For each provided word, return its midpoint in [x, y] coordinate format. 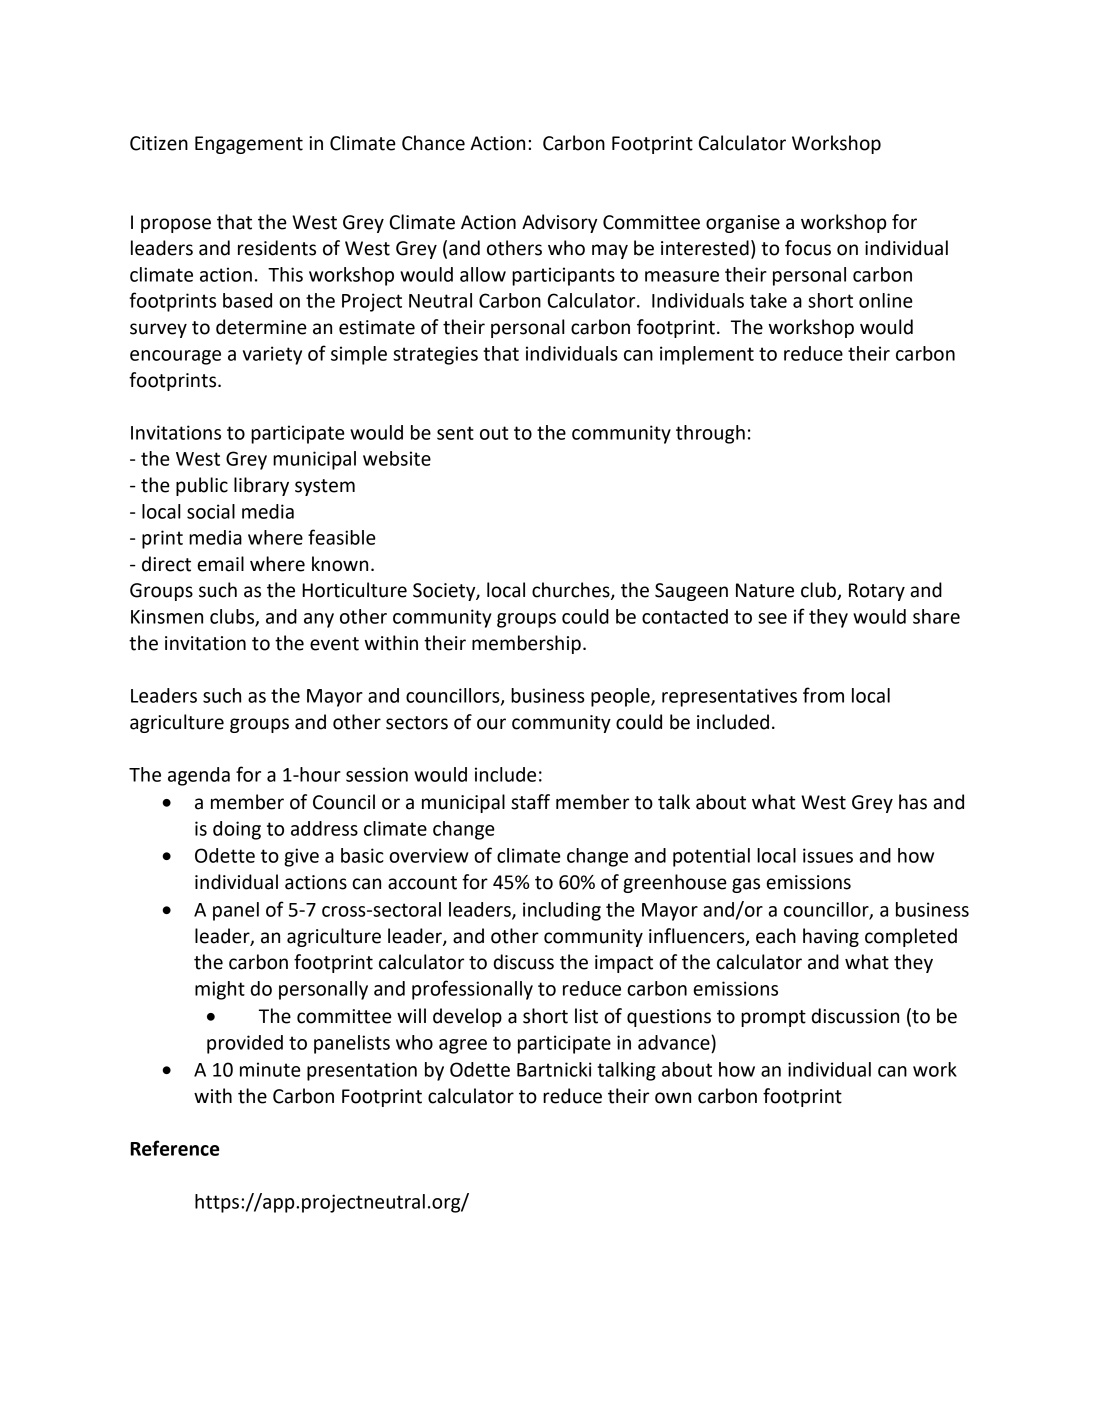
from [823, 695]
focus [808, 248]
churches [572, 591]
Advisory [559, 223]
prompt [773, 1018]
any [319, 620]
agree [463, 1046]
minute [270, 1069]
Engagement [249, 145]
